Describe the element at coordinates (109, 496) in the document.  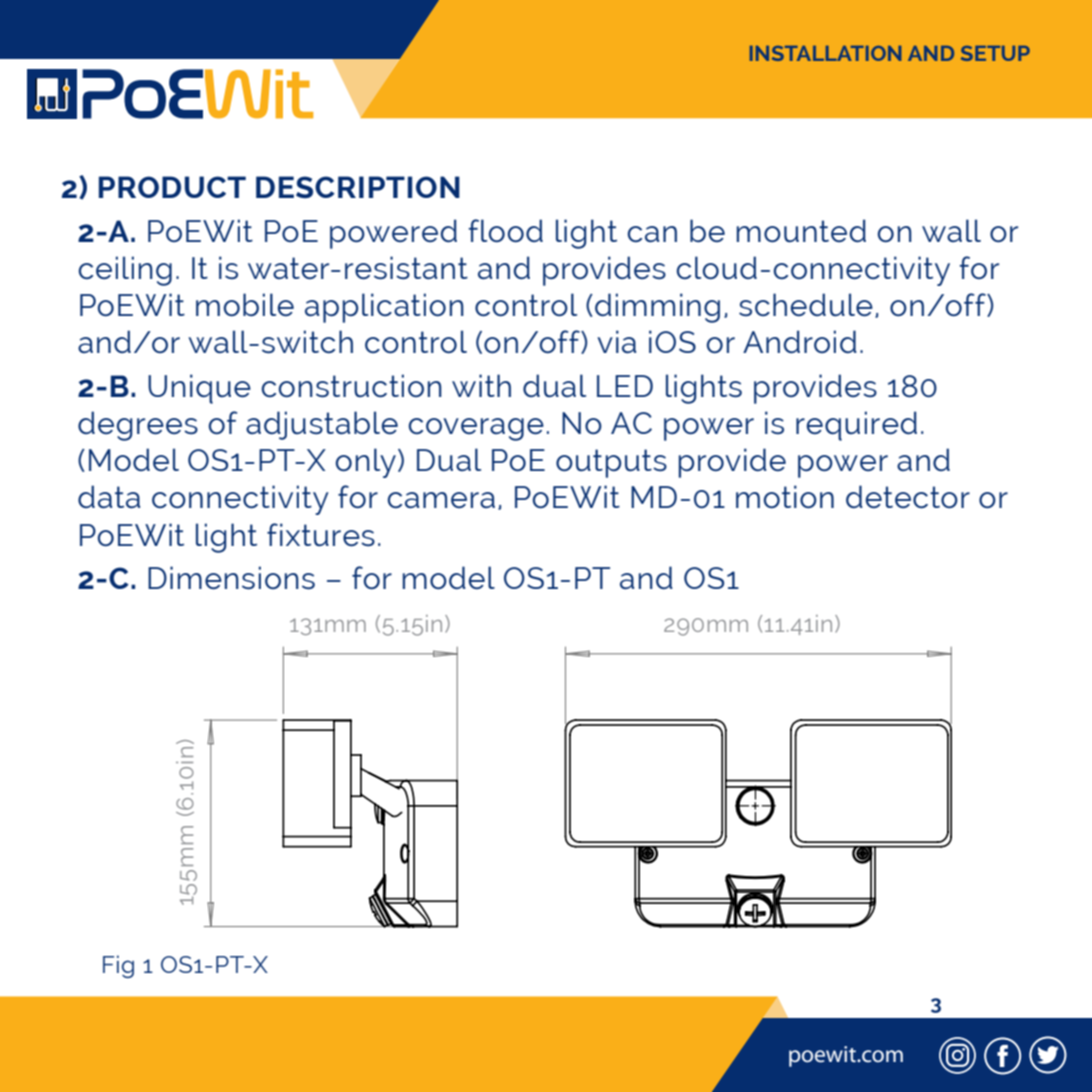
I see `data` at that location.
